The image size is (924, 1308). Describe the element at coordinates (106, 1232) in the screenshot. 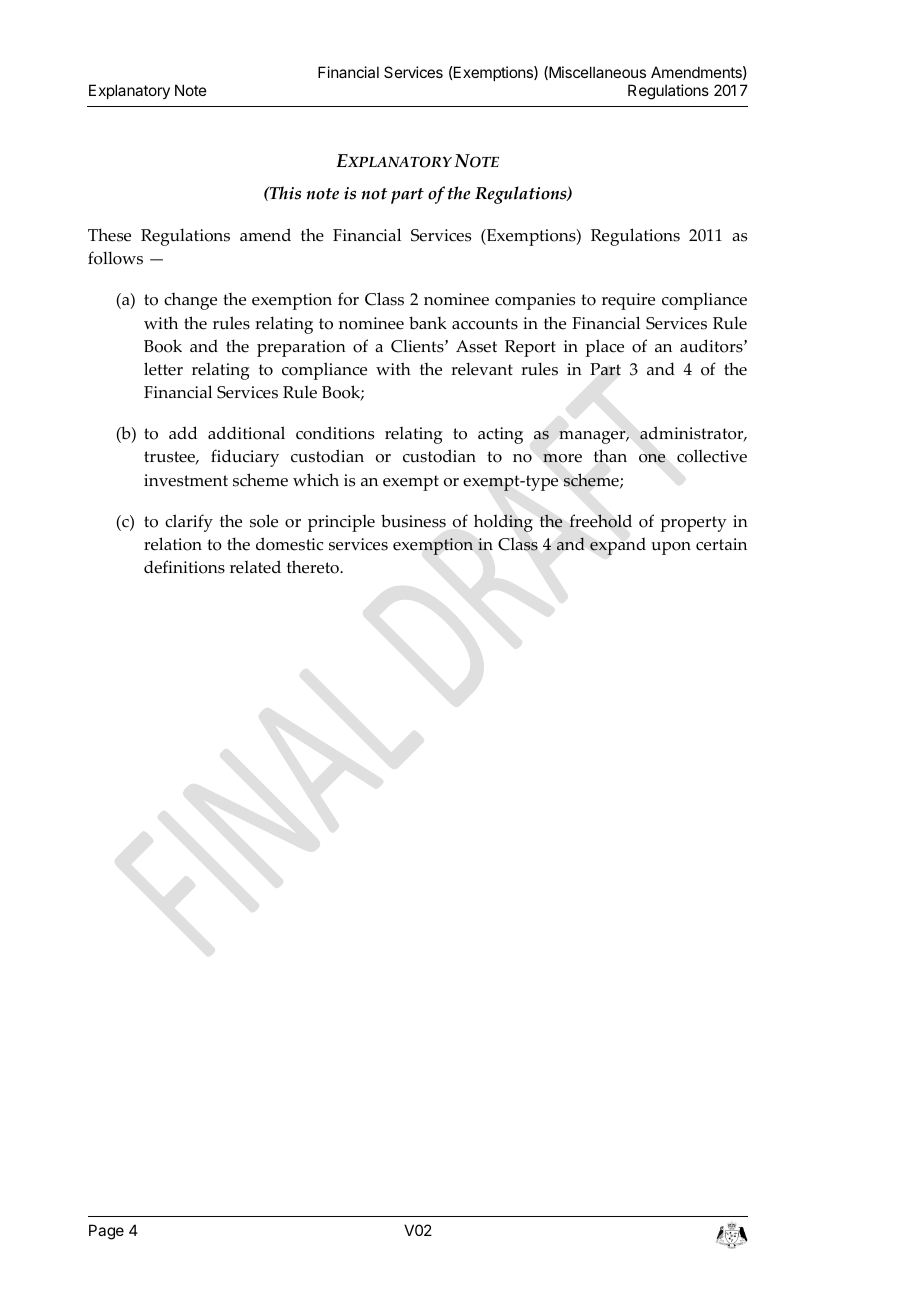

I see `Page` at that location.
